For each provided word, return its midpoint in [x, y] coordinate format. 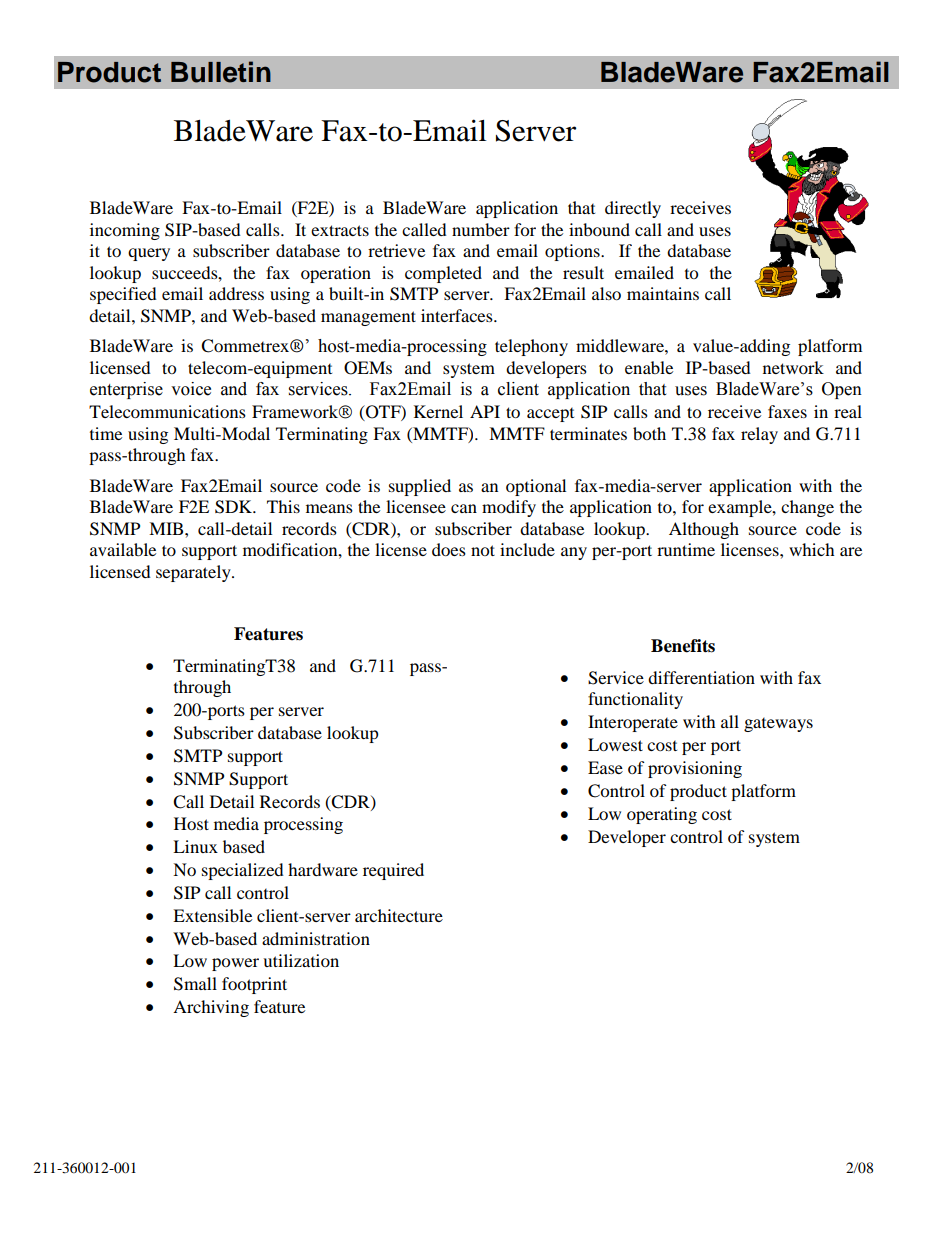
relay [759, 435]
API [485, 411]
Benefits [683, 646]
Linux [195, 846]
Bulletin [221, 72]
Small [195, 984]
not [483, 550]
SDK [235, 507]
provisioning [695, 769]
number [481, 229]
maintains [663, 293]
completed [443, 274]
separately [194, 573]
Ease [605, 767]
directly [633, 209]
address [236, 293]
